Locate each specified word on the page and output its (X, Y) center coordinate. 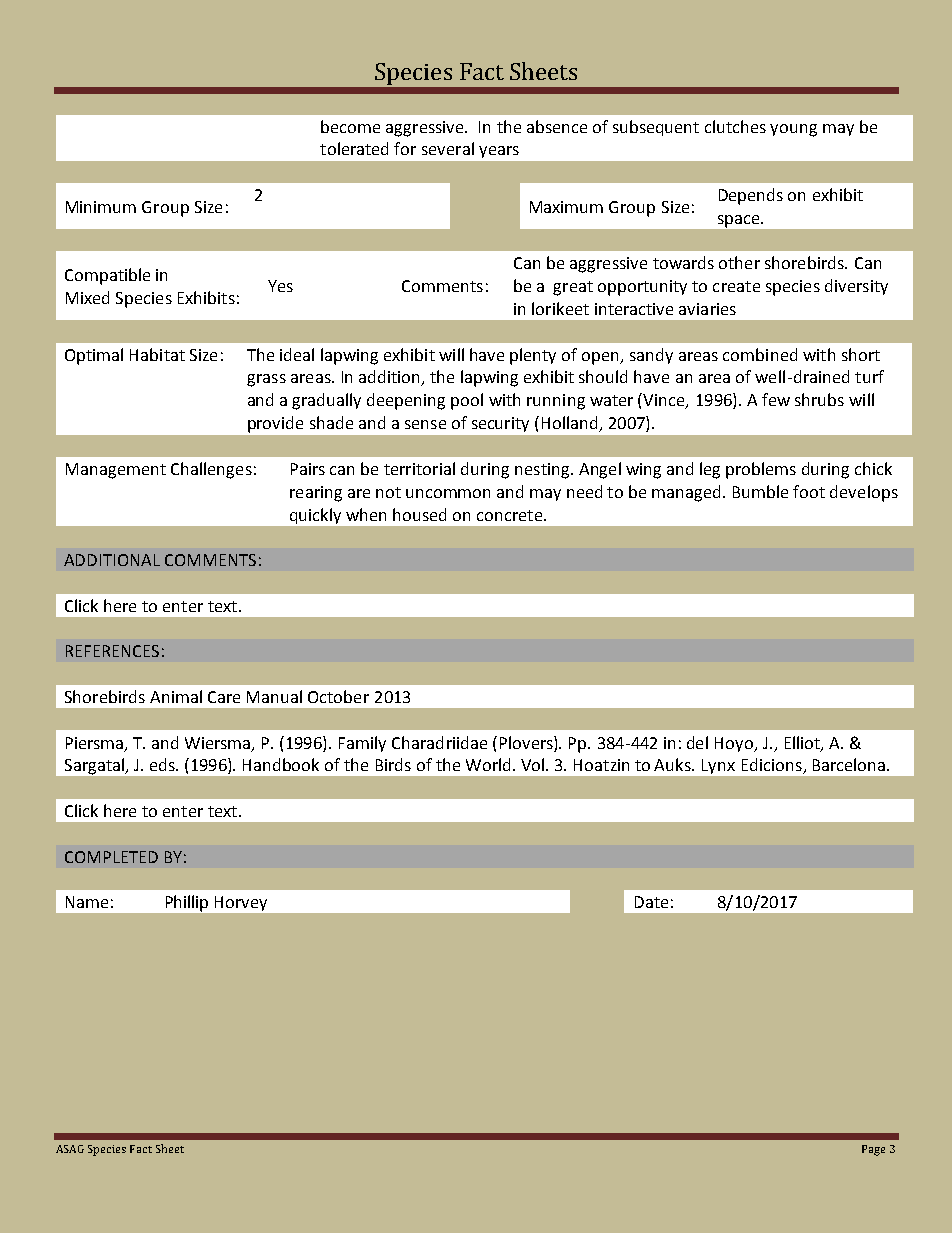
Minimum (101, 207)
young (793, 130)
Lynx (718, 766)
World (488, 764)
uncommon (448, 493)
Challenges (211, 470)
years (499, 152)
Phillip (187, 903)
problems (761, 470)
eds (163, 764)
